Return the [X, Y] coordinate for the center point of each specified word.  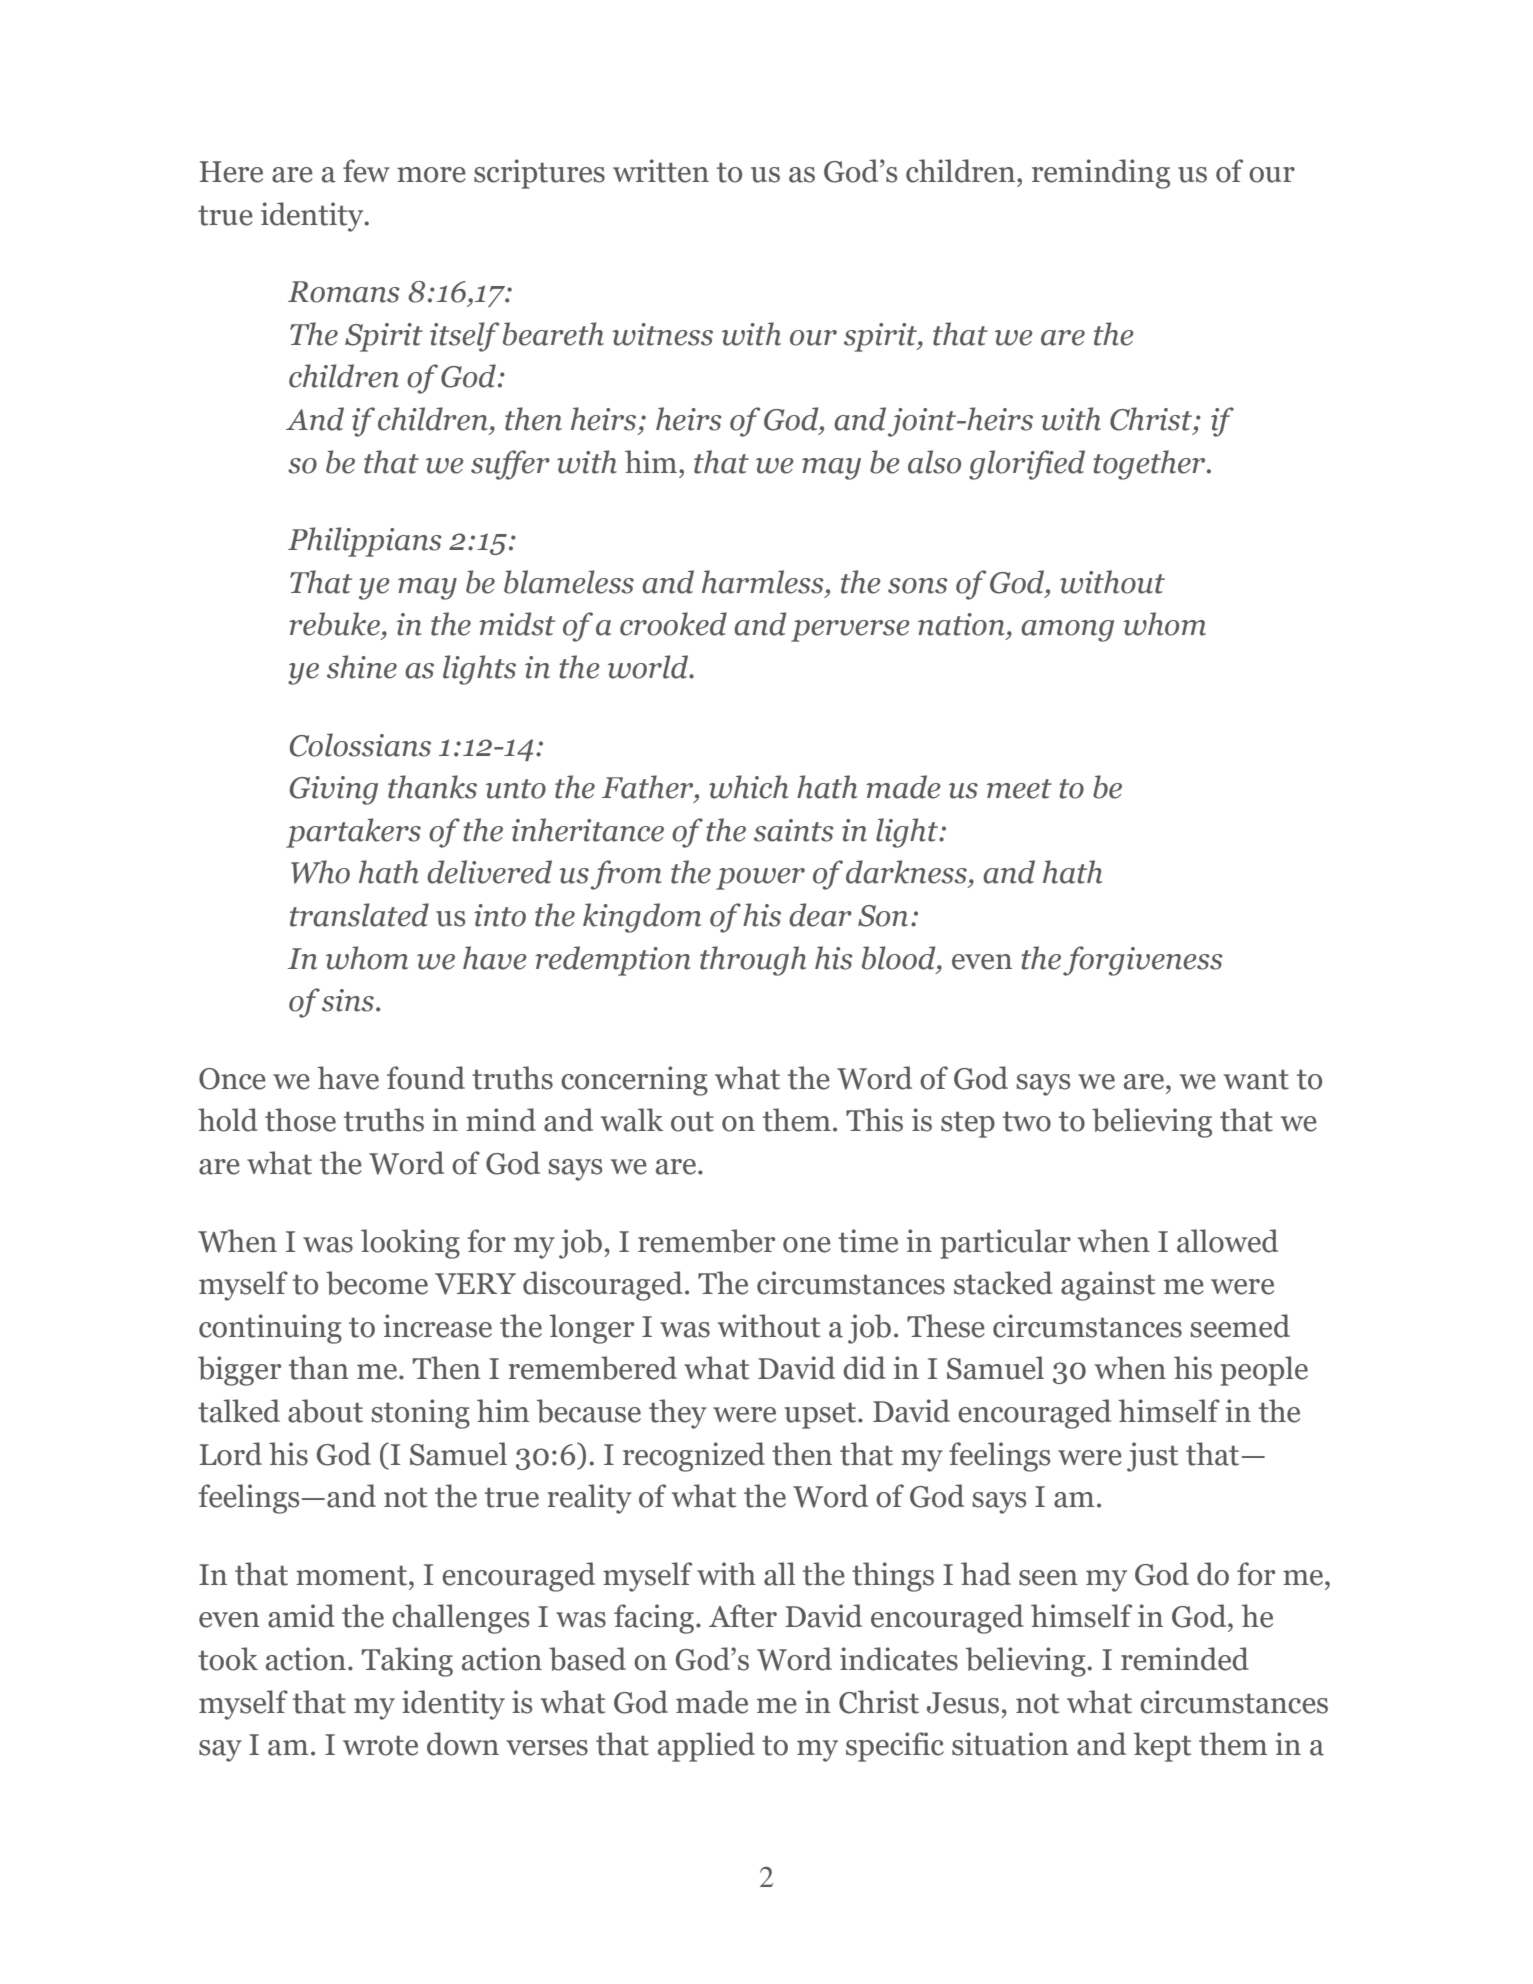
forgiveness [1143, 961]
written [661, 171]
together [1150, 465]
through [753, 961]
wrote [380, 1746]
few [366, 171]
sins [348, 1000]
